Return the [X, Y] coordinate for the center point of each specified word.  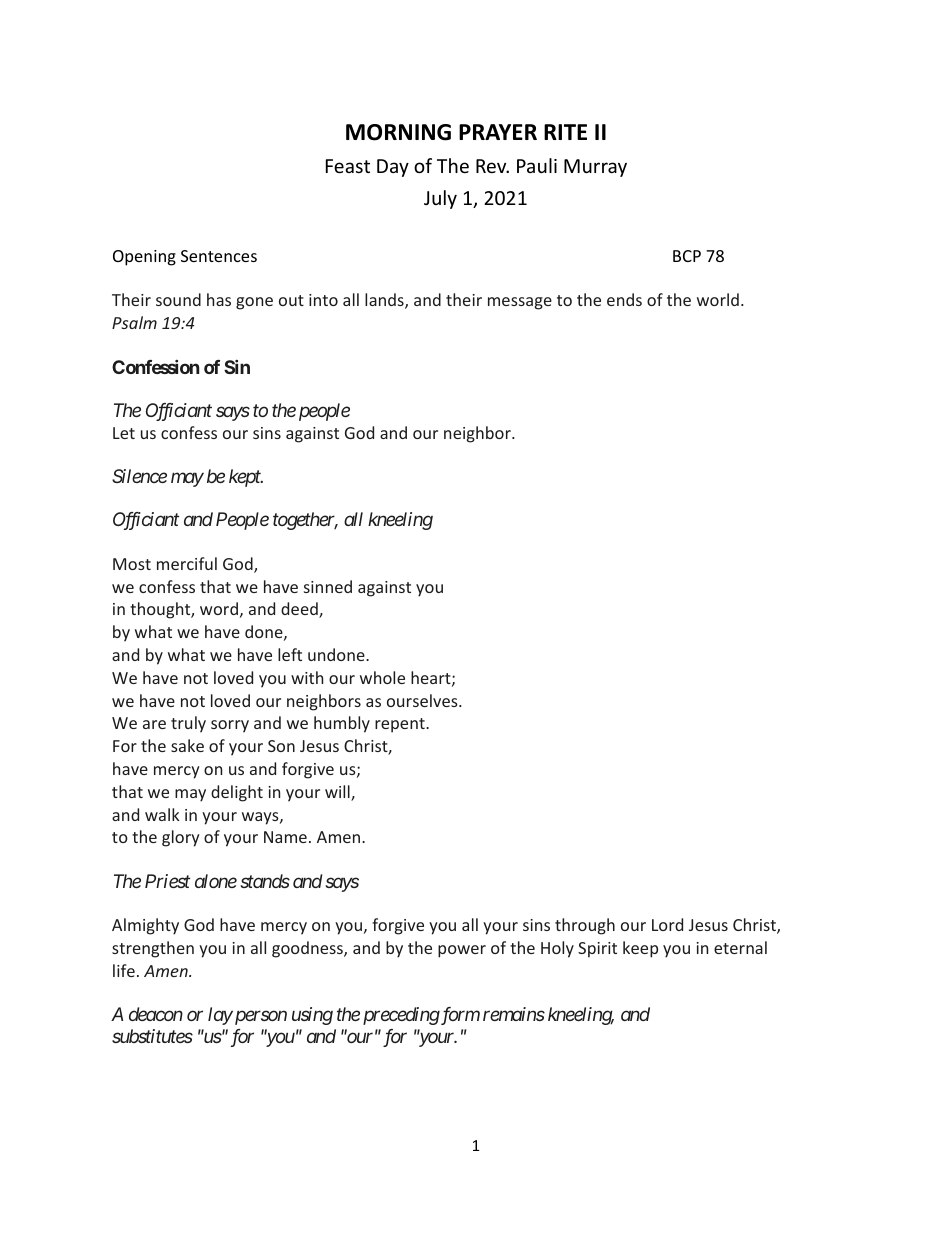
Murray [595, 168]
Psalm [134, 322]
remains [514, 1014]
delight [237, 793]
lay [220, 1016]
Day [393, 168]
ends [624, 299]
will [338, 793]
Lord [667, 924]
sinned [328, 586]
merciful [187, 563]
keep [640, 949]
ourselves [423, 700]
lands [385, 301]
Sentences [219, 256]
